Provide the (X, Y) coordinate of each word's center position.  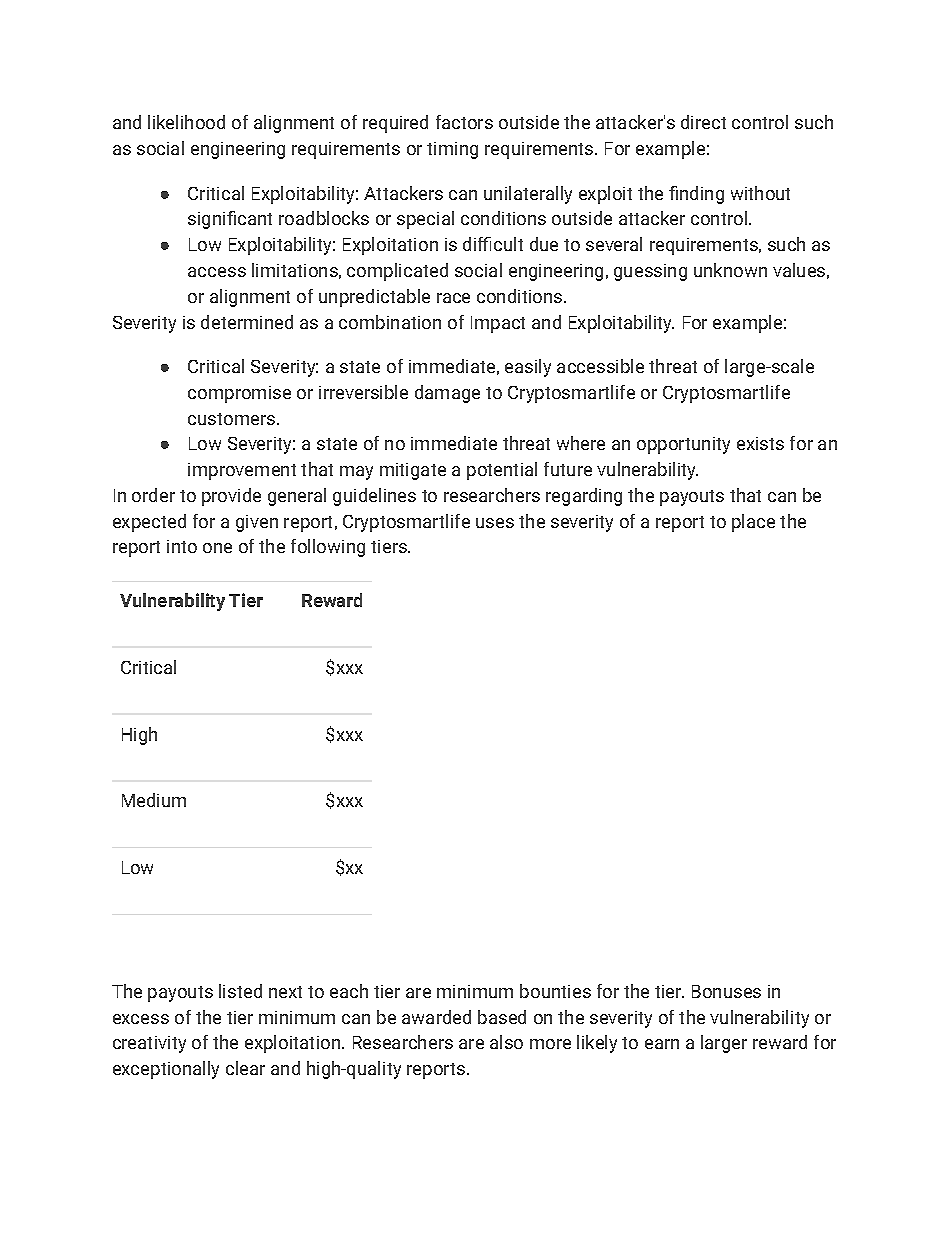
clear (245, 1068)
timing (452, 150)
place (753, 523)
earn (662, 1044)
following (328, 548)
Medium (154, 800)
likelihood (186, 122)
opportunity (683, 445)
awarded (436, 1017)
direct (703, 122)
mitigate (413, 471)
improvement (242, 471)
